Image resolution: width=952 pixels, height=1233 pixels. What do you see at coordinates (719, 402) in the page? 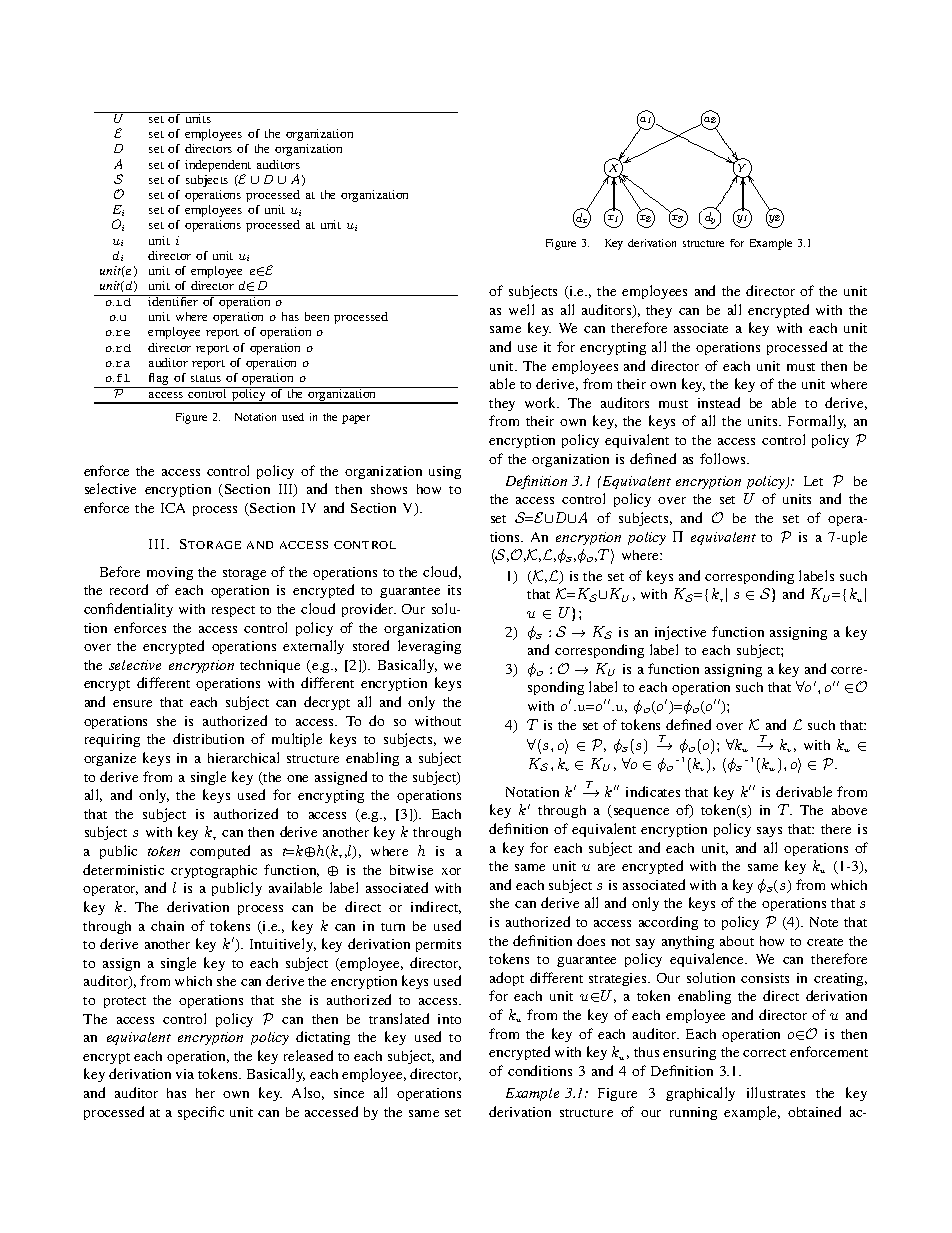
I see `instead` at bounding box center [719, 402].
